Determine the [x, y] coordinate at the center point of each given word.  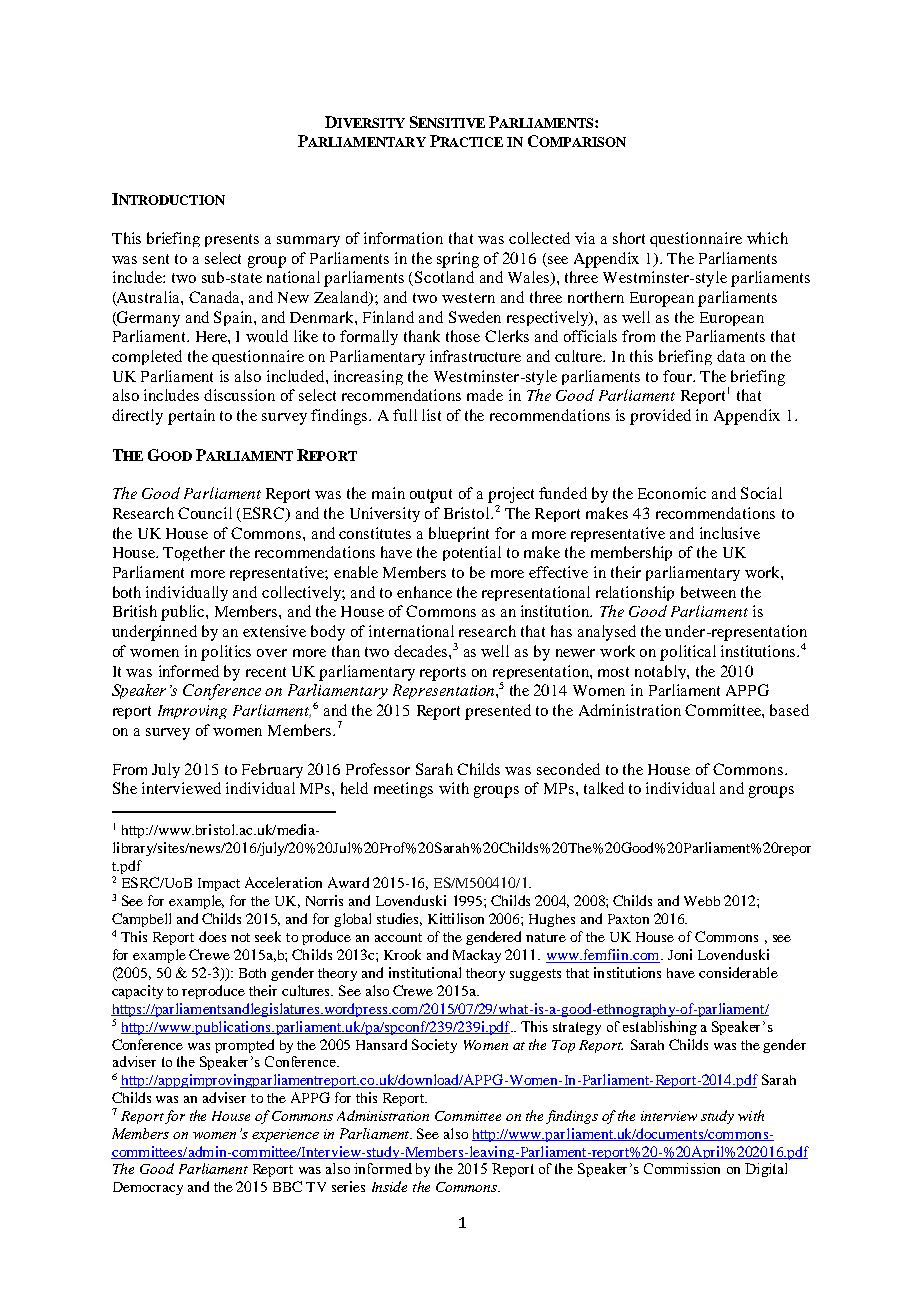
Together [194, 553]
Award [348, 882]
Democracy [148, 1188]
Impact [219, 884]
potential [472, 553]
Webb [702, 901]
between [708, 592]
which [767, 238]
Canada [215, 297]
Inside [389, 1186]
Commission [682, 1168]
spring [458, 260]
